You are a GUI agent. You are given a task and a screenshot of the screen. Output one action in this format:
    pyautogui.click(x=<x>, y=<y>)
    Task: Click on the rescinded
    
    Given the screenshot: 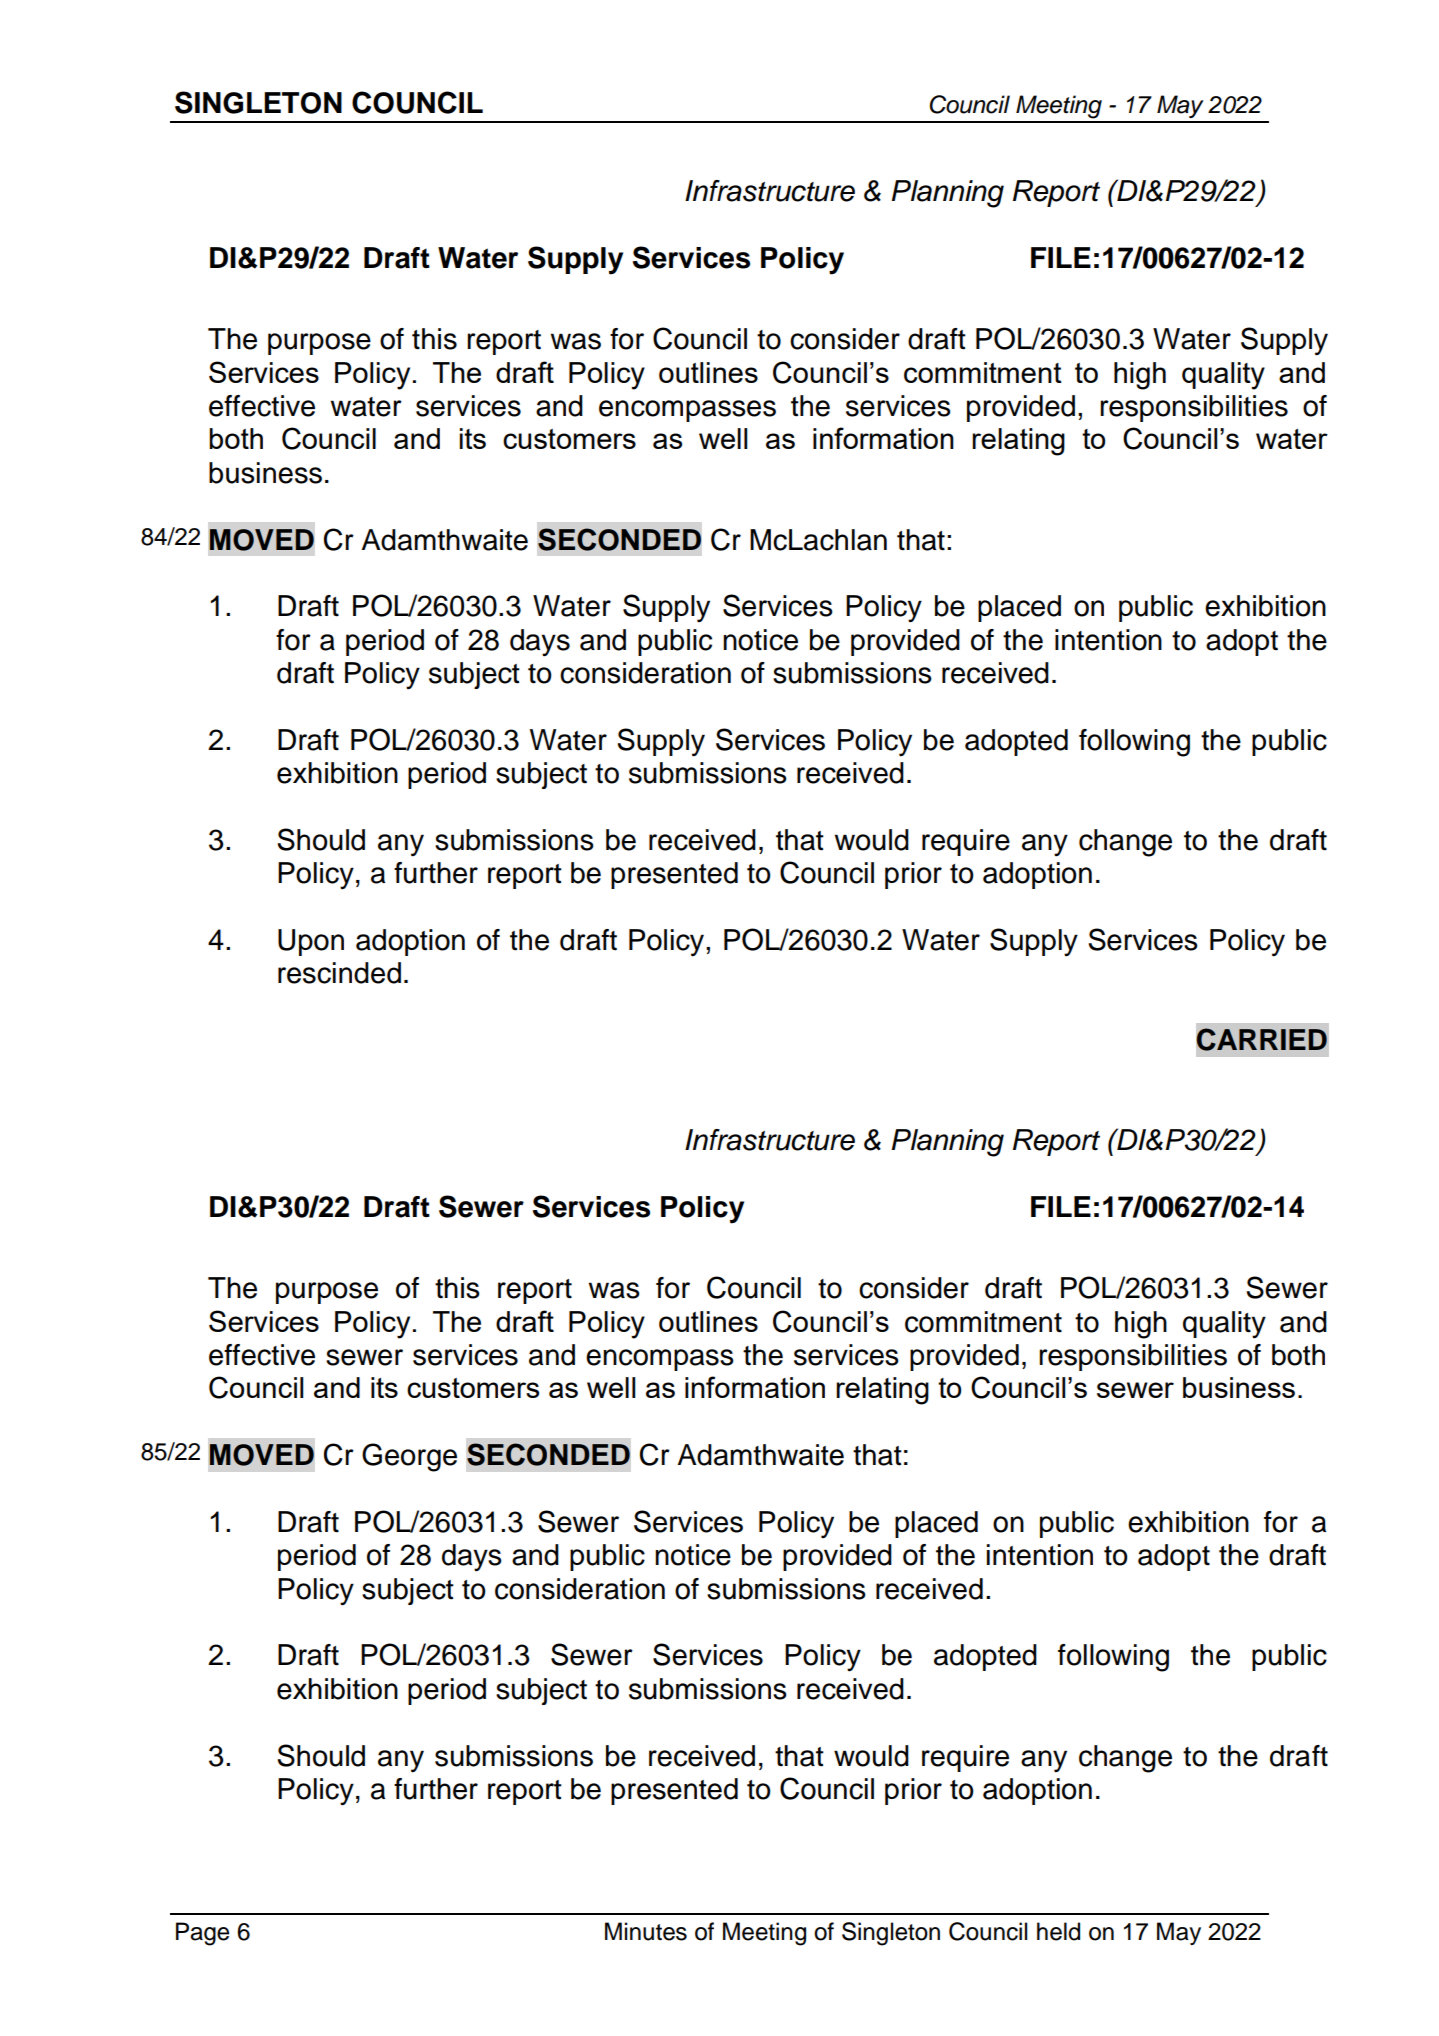 What is the action you would take?
    pyautogui.click(x=339, y=973)
